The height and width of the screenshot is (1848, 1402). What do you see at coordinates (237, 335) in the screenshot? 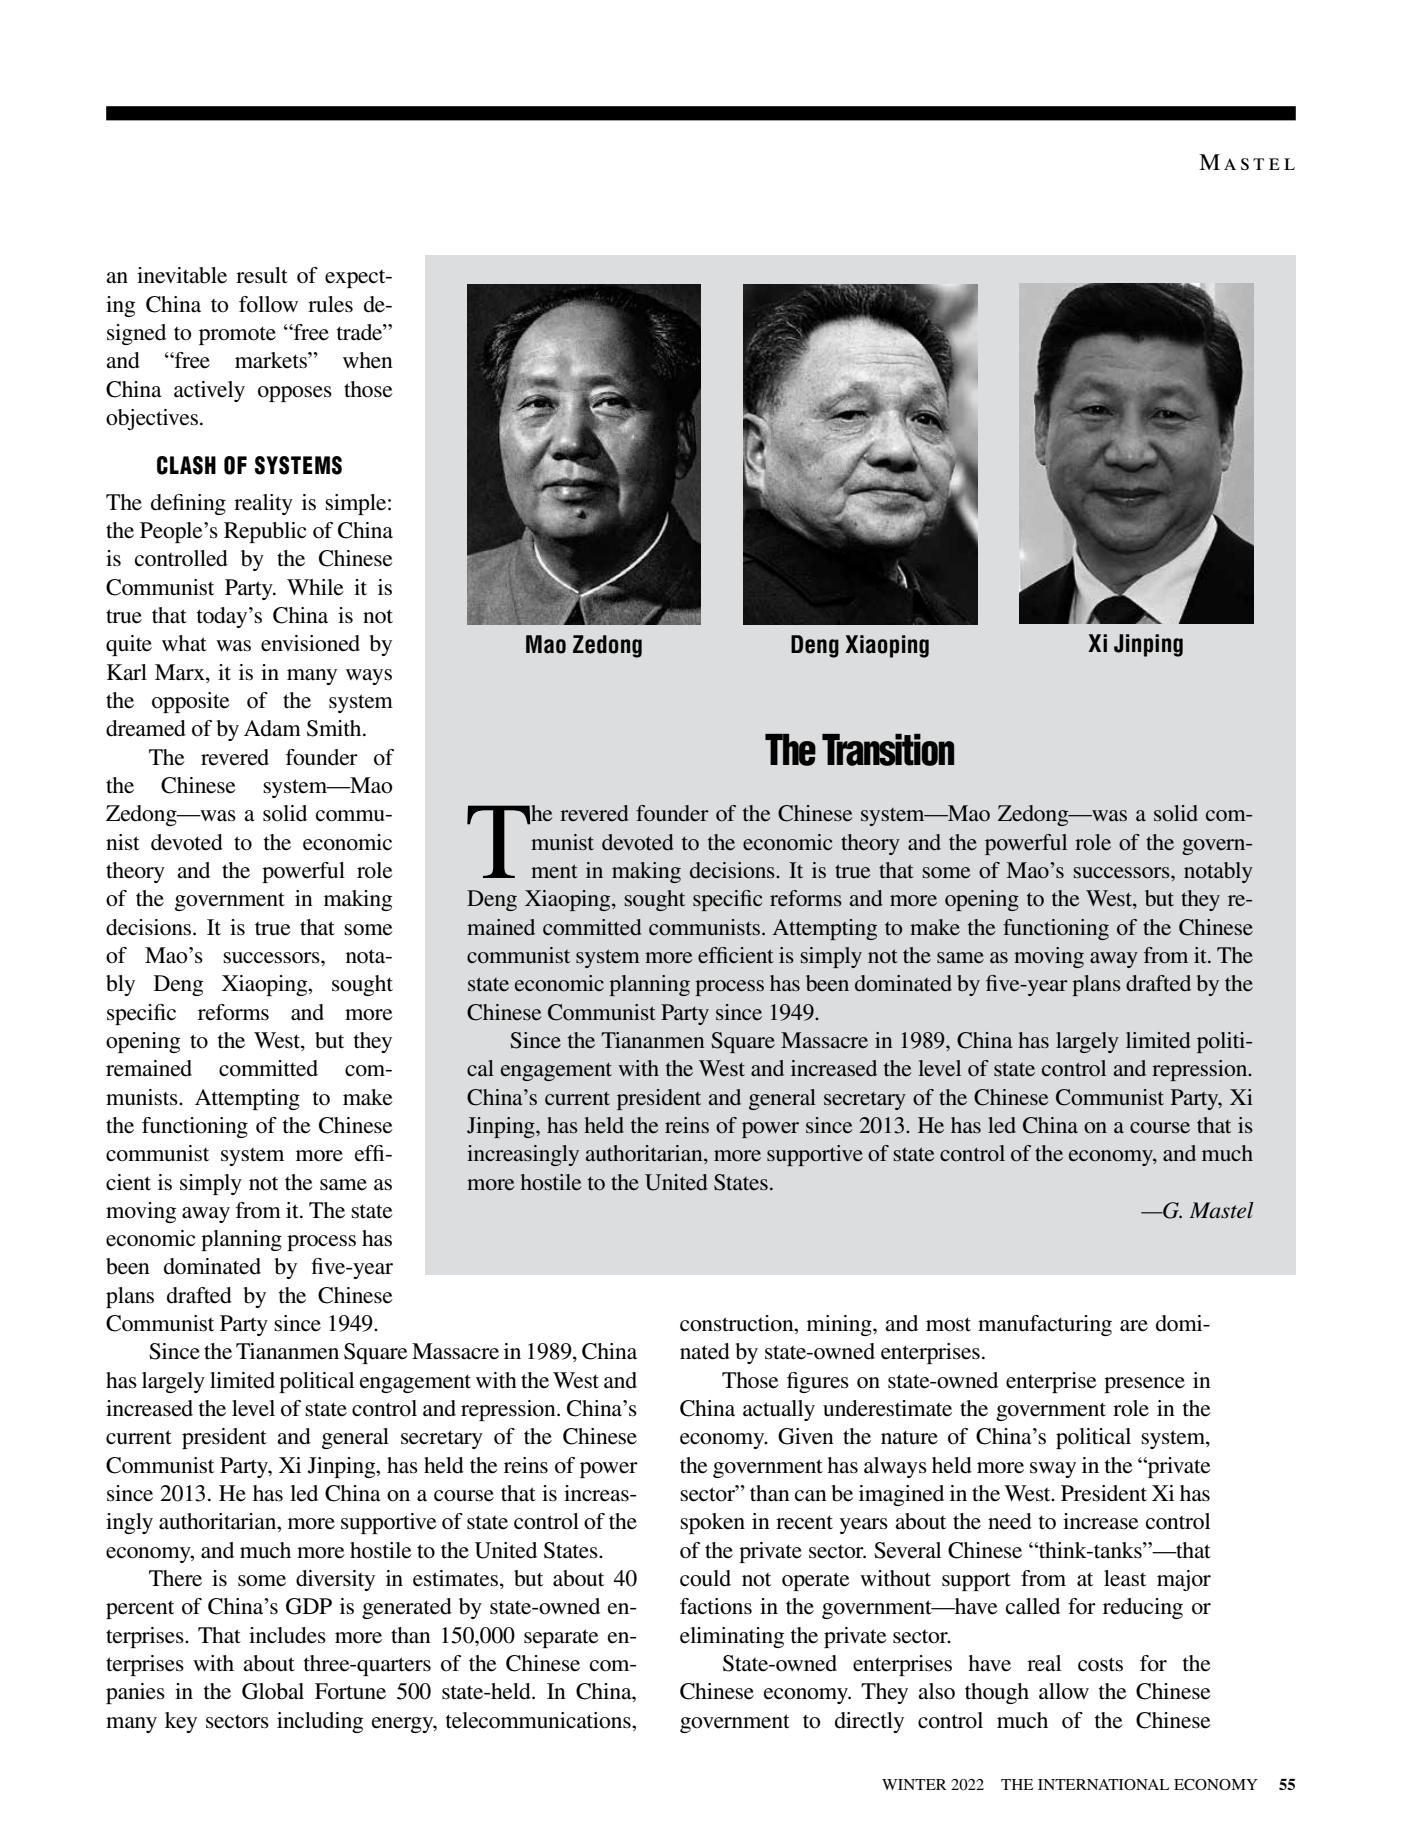
I see `promote` at bounding box center [237, 335].
